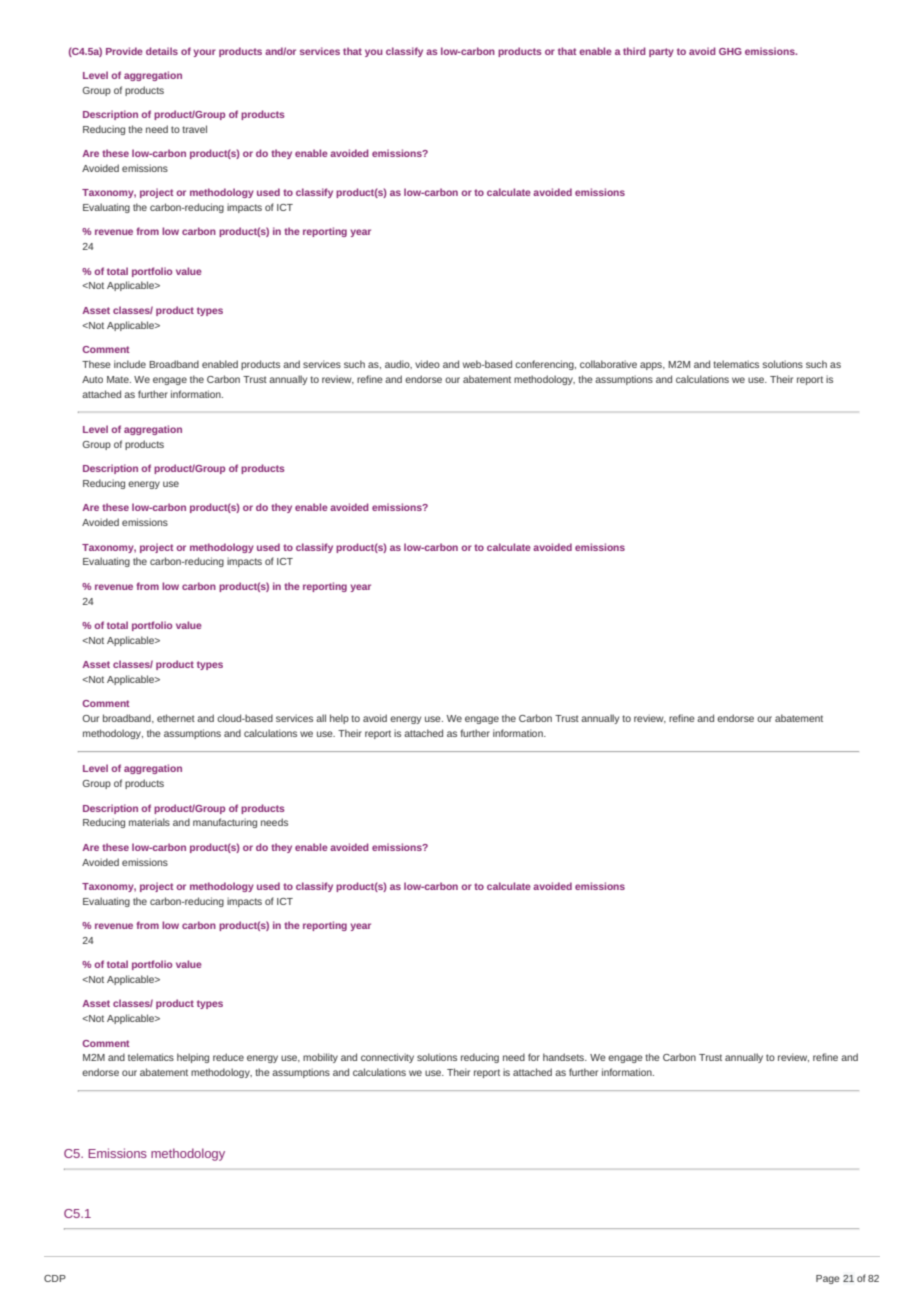 The width and height of the image is (924, 1308). Describe the element at coordinates (608, 364) in the image. I see `collaborative` at that location.
